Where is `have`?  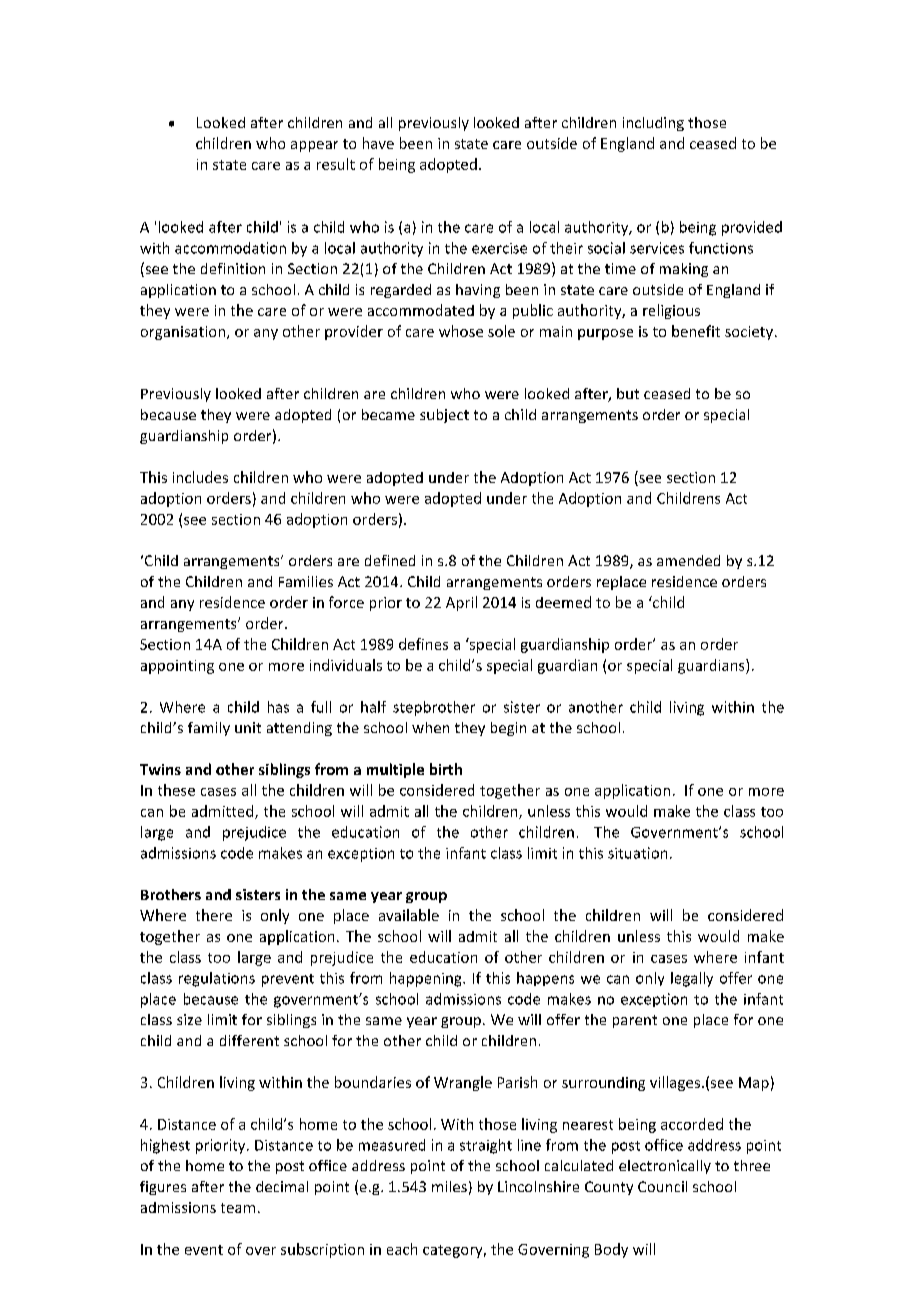
have is located at coordinates (378, 143).
